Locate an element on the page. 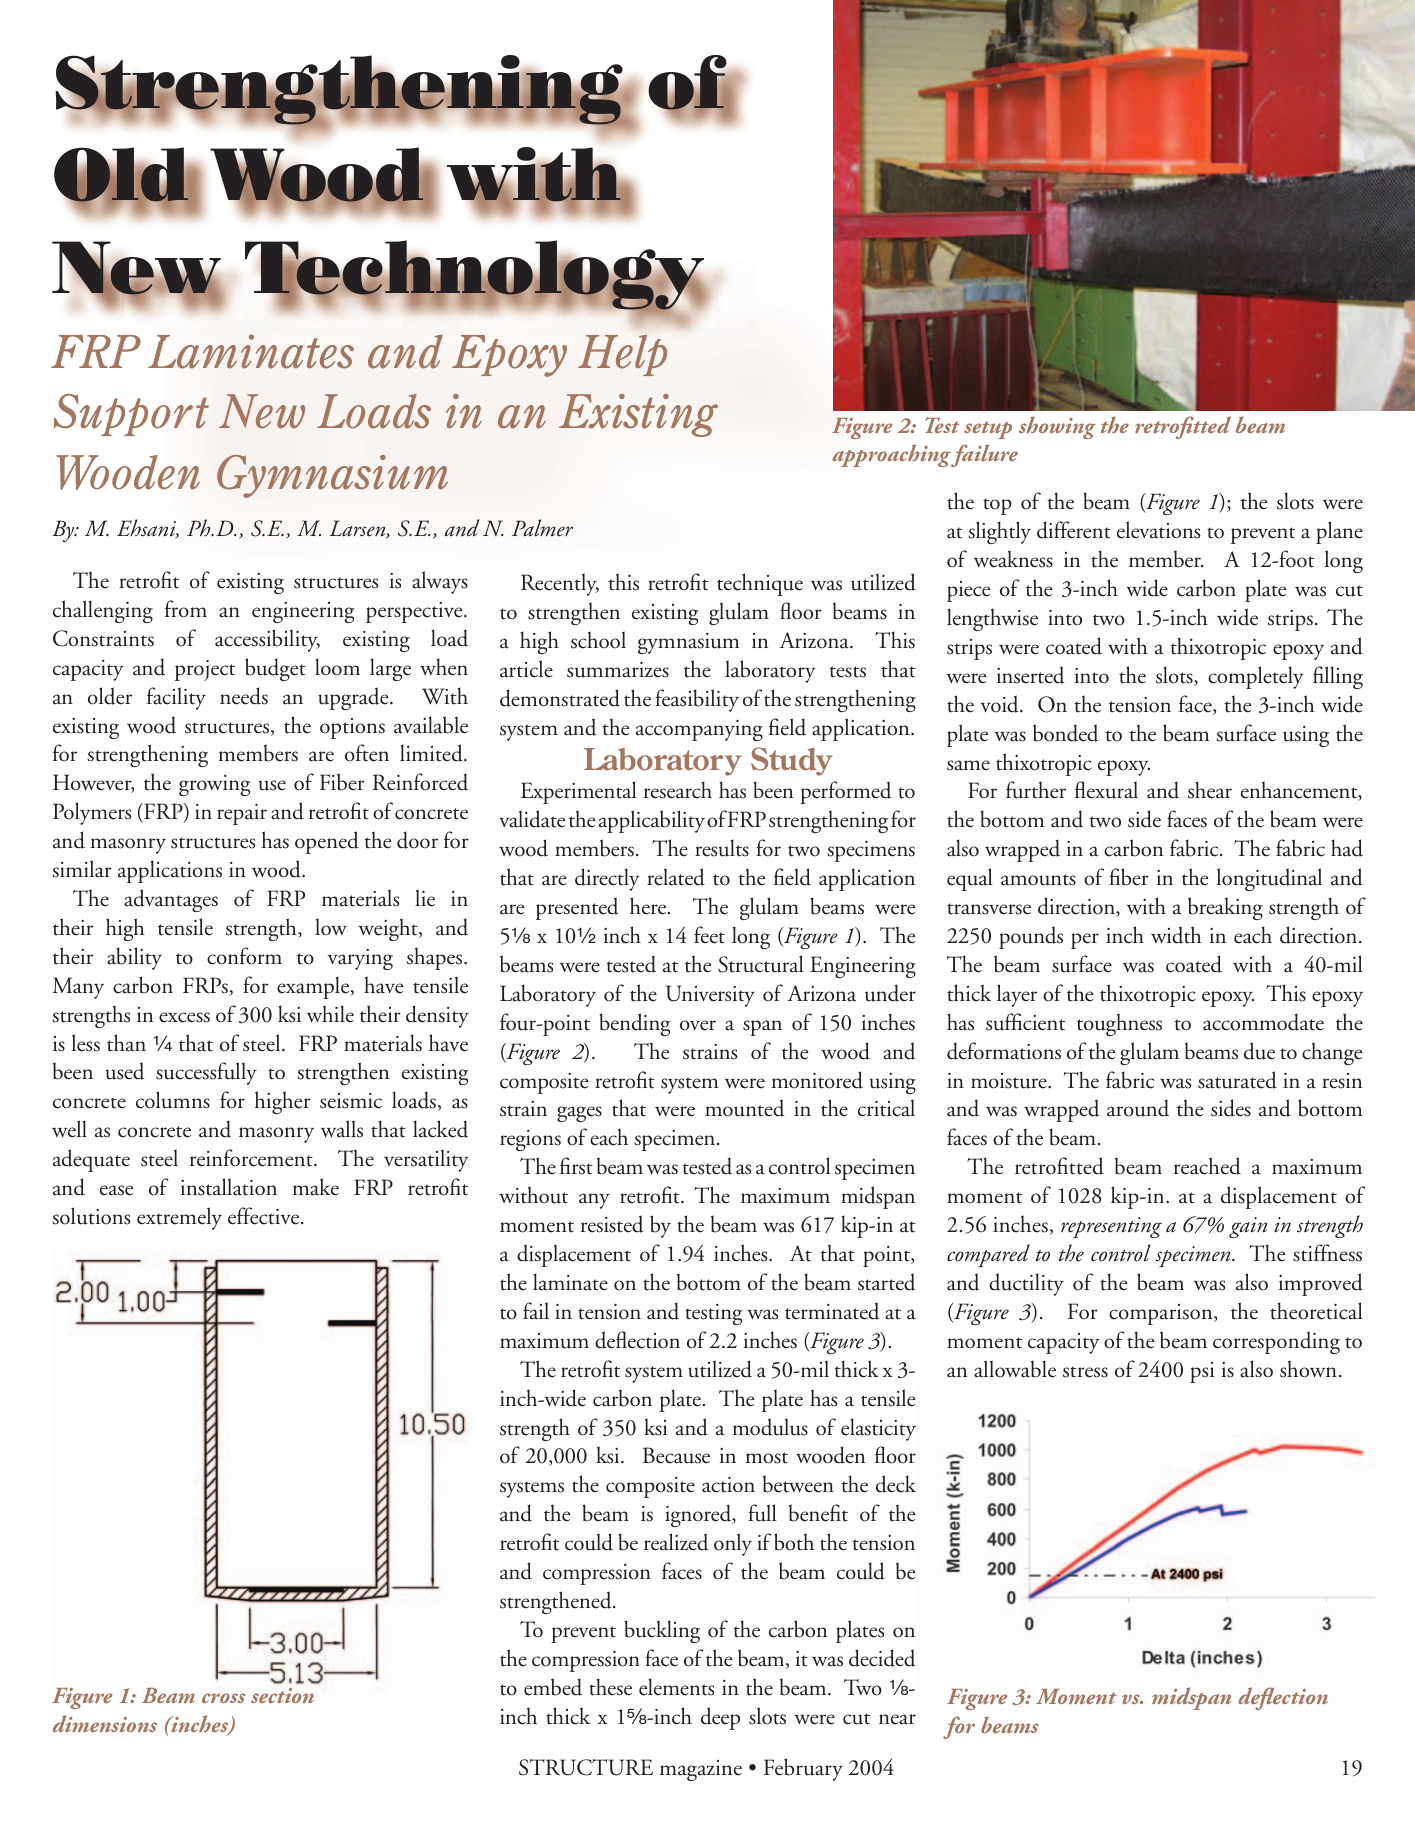 This document has width=1415, height=1832. Support is located at coordinates (131, 415).
